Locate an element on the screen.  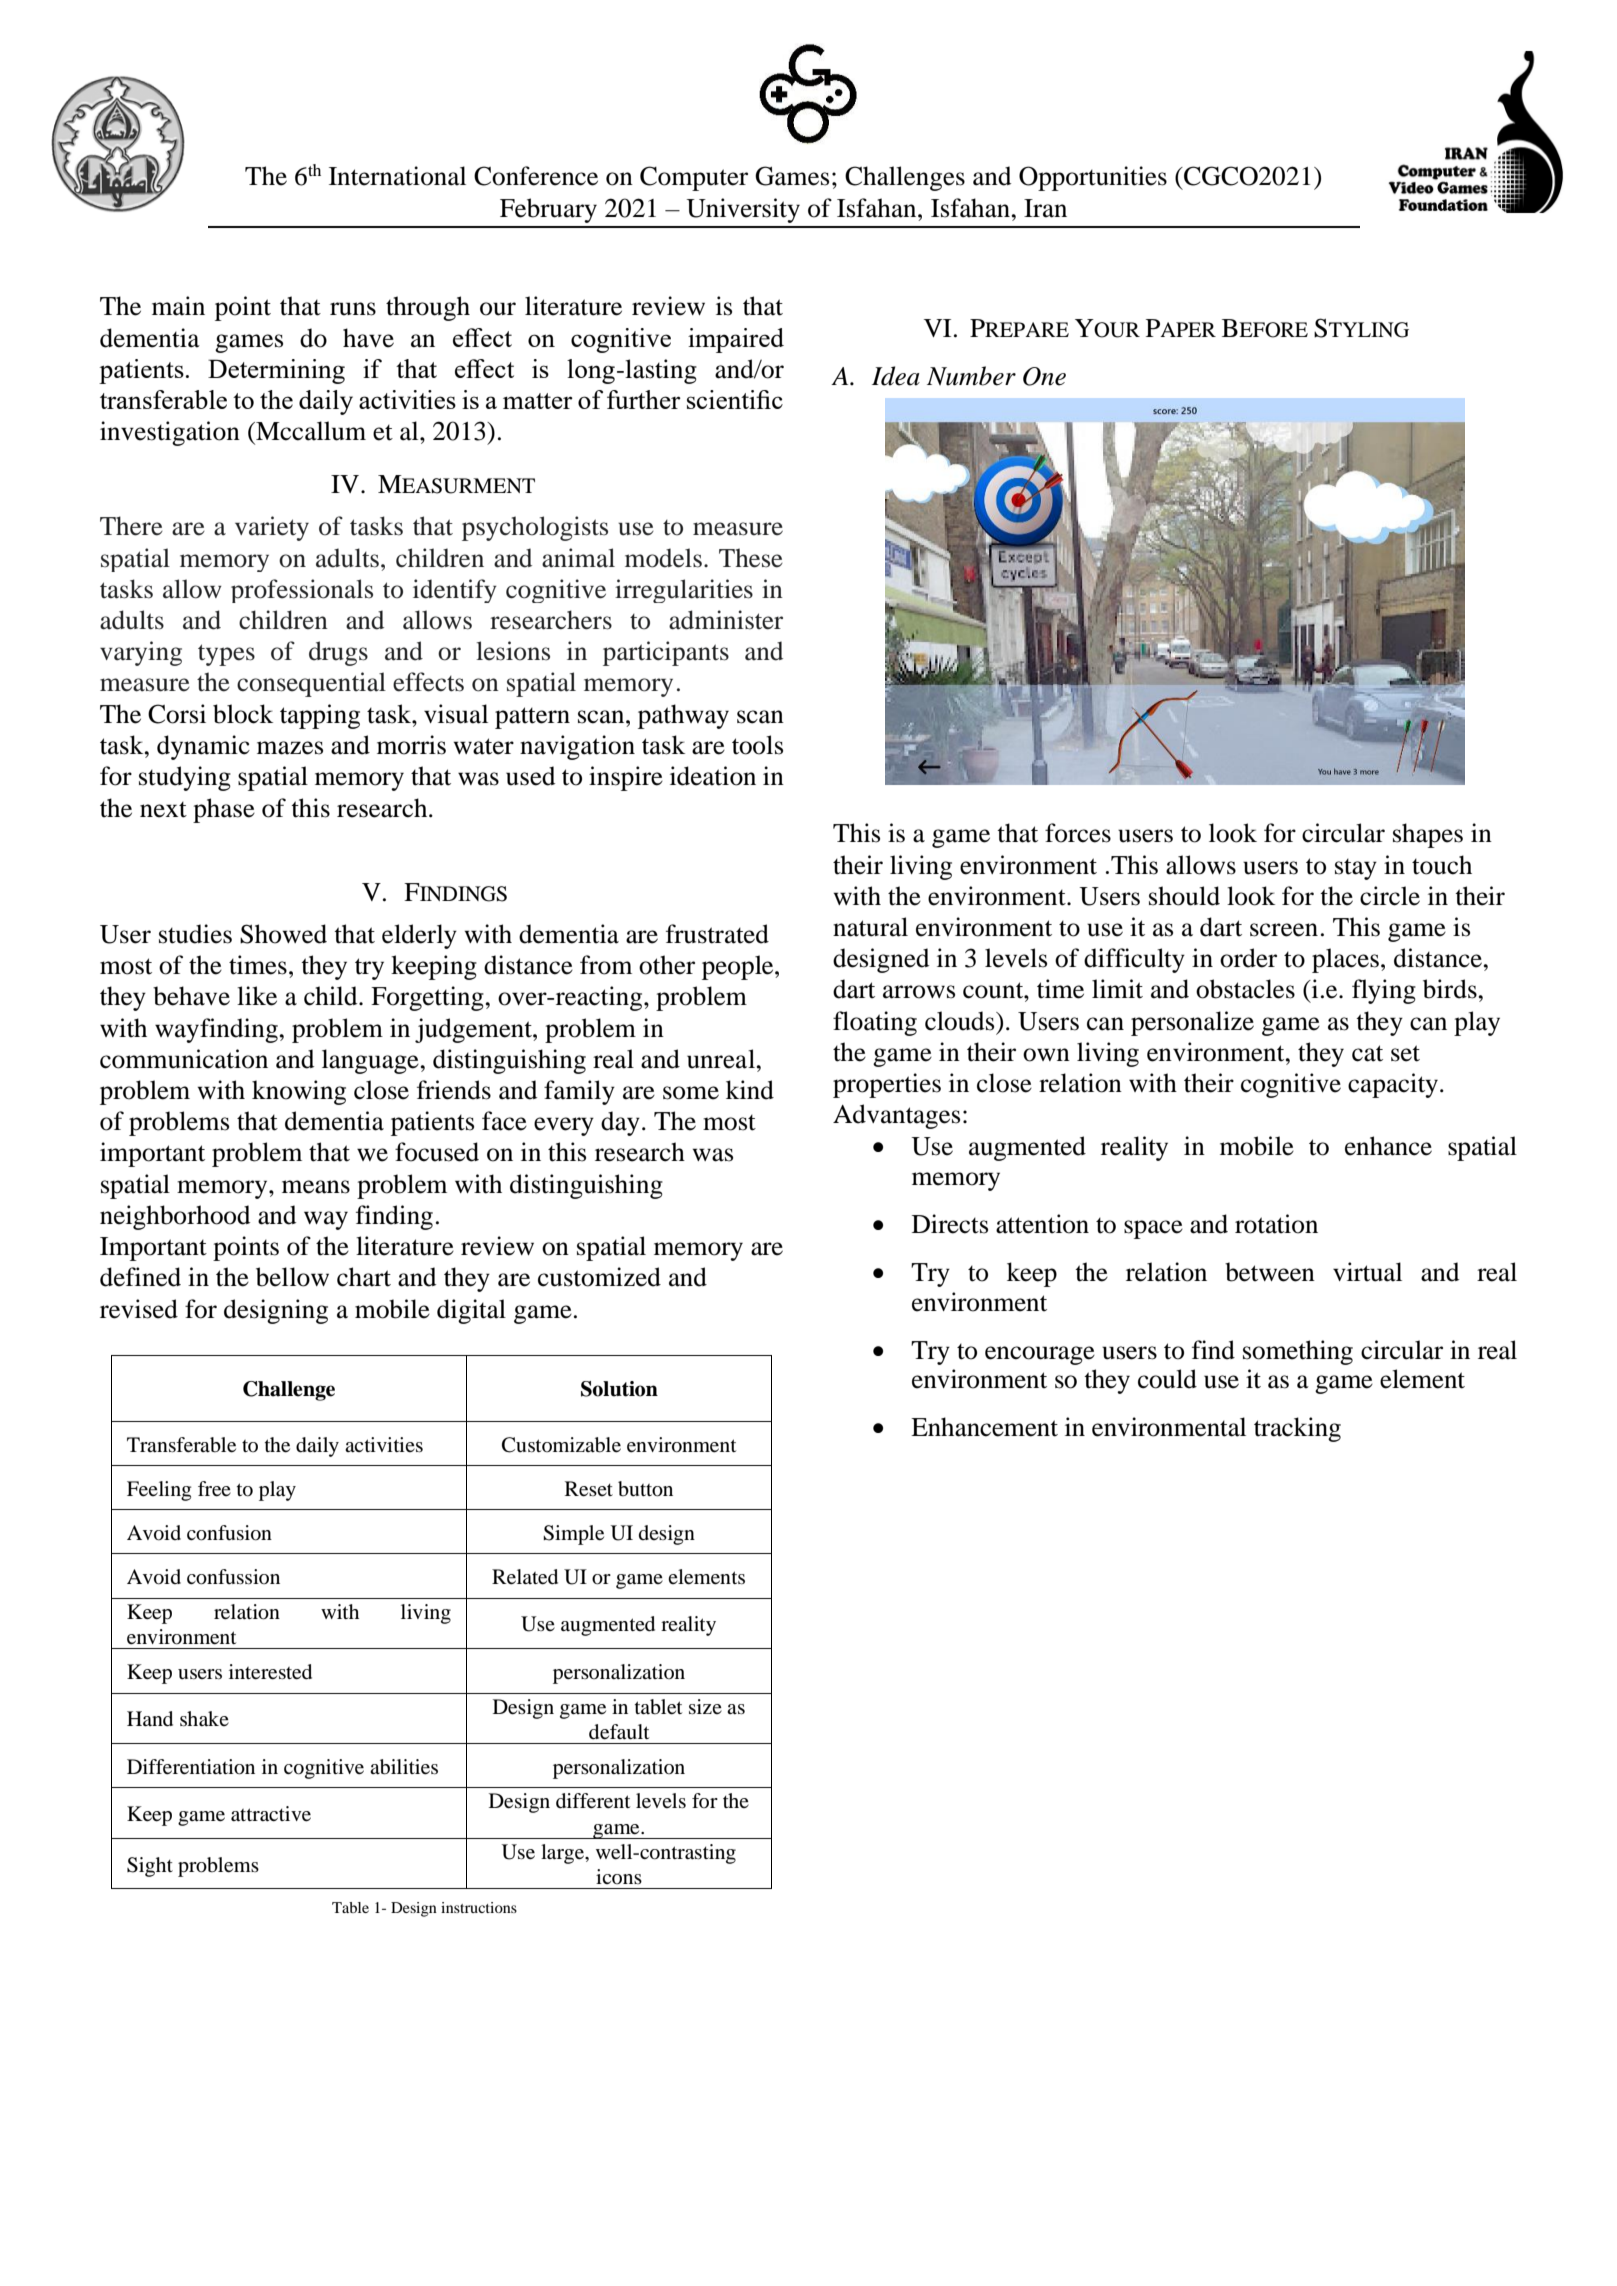
University is located at coordinates (743, 210).
